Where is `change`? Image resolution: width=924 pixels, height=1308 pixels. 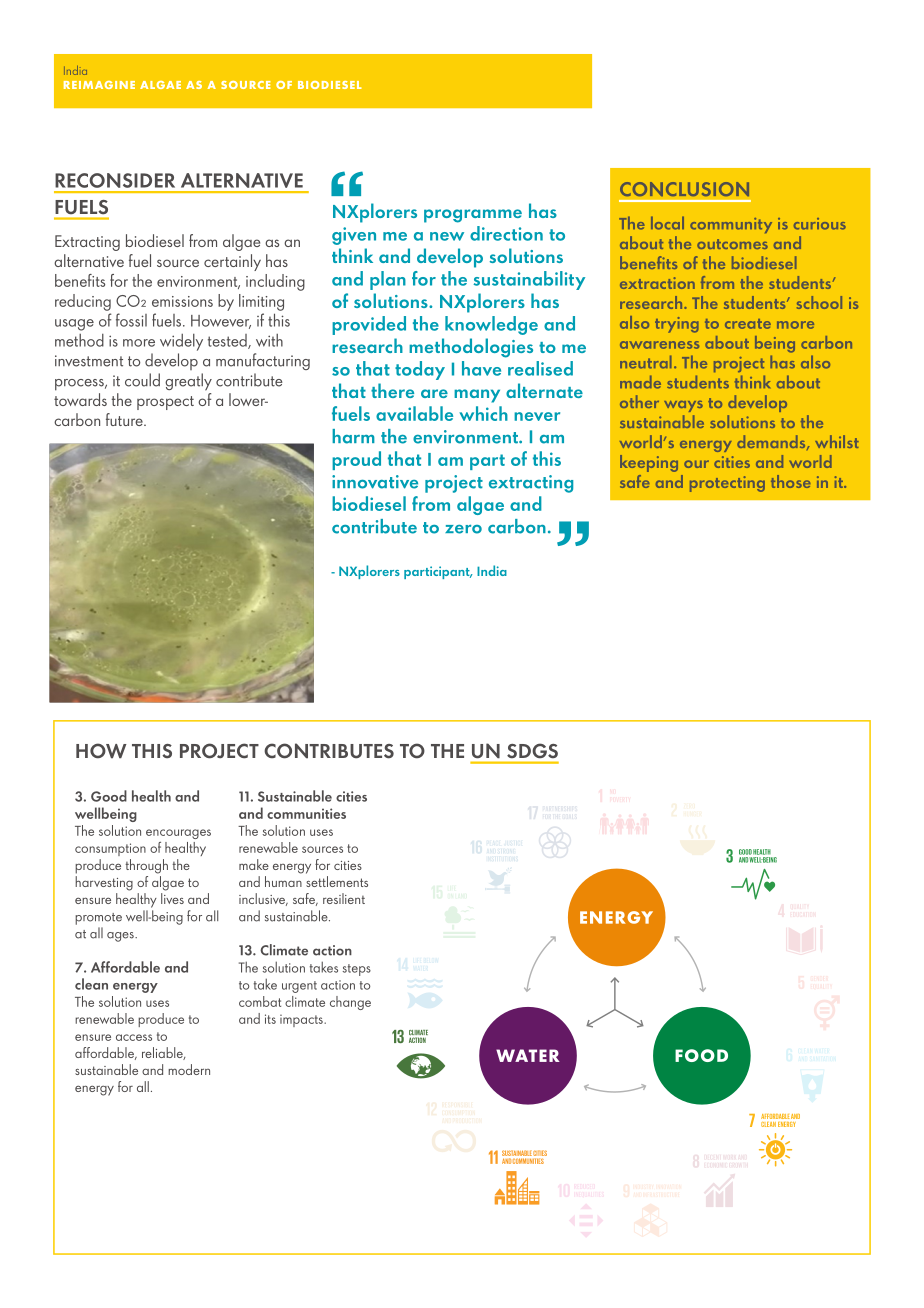
change is located at coordinates (350, 1003).
